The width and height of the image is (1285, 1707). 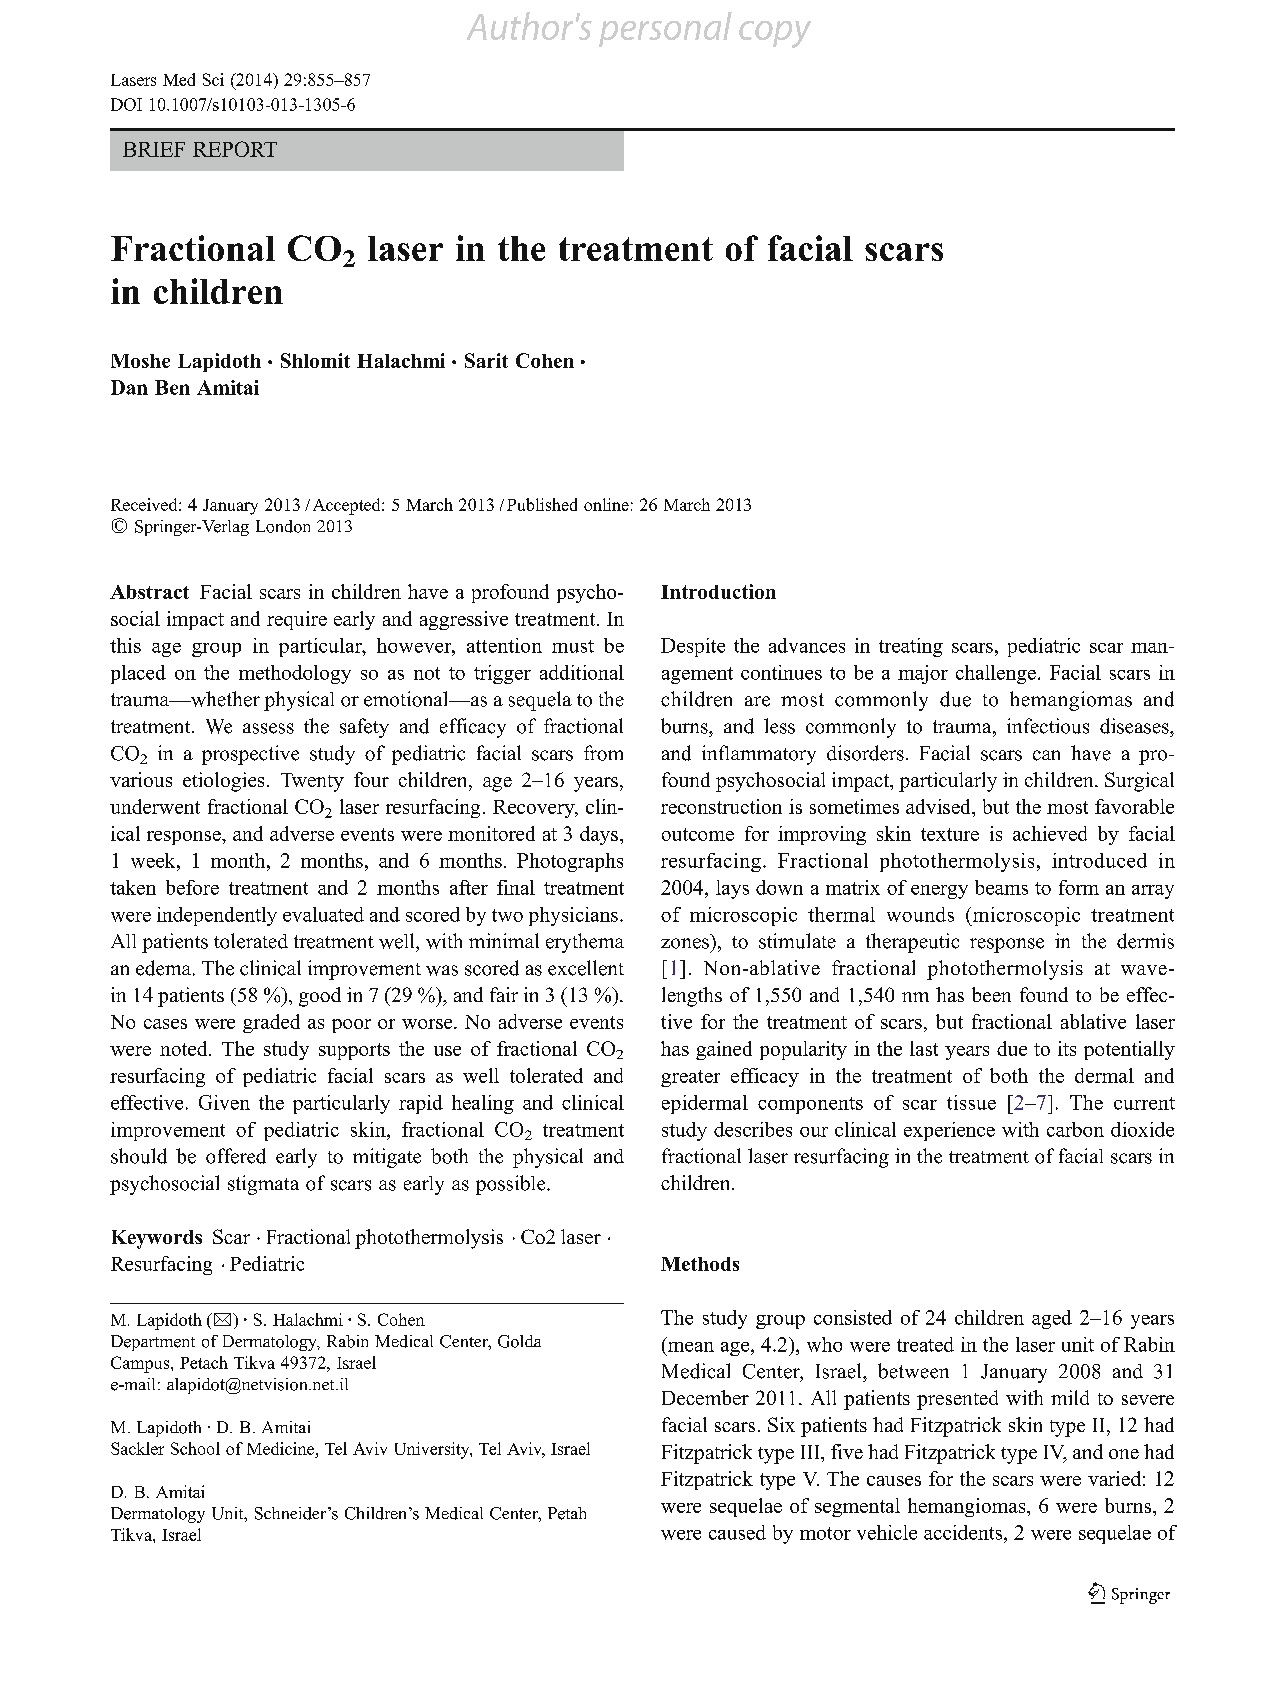 What do you see at coordinates (737, 1532) in the image?
I see `caused` at bounding box center [737, 1532].
